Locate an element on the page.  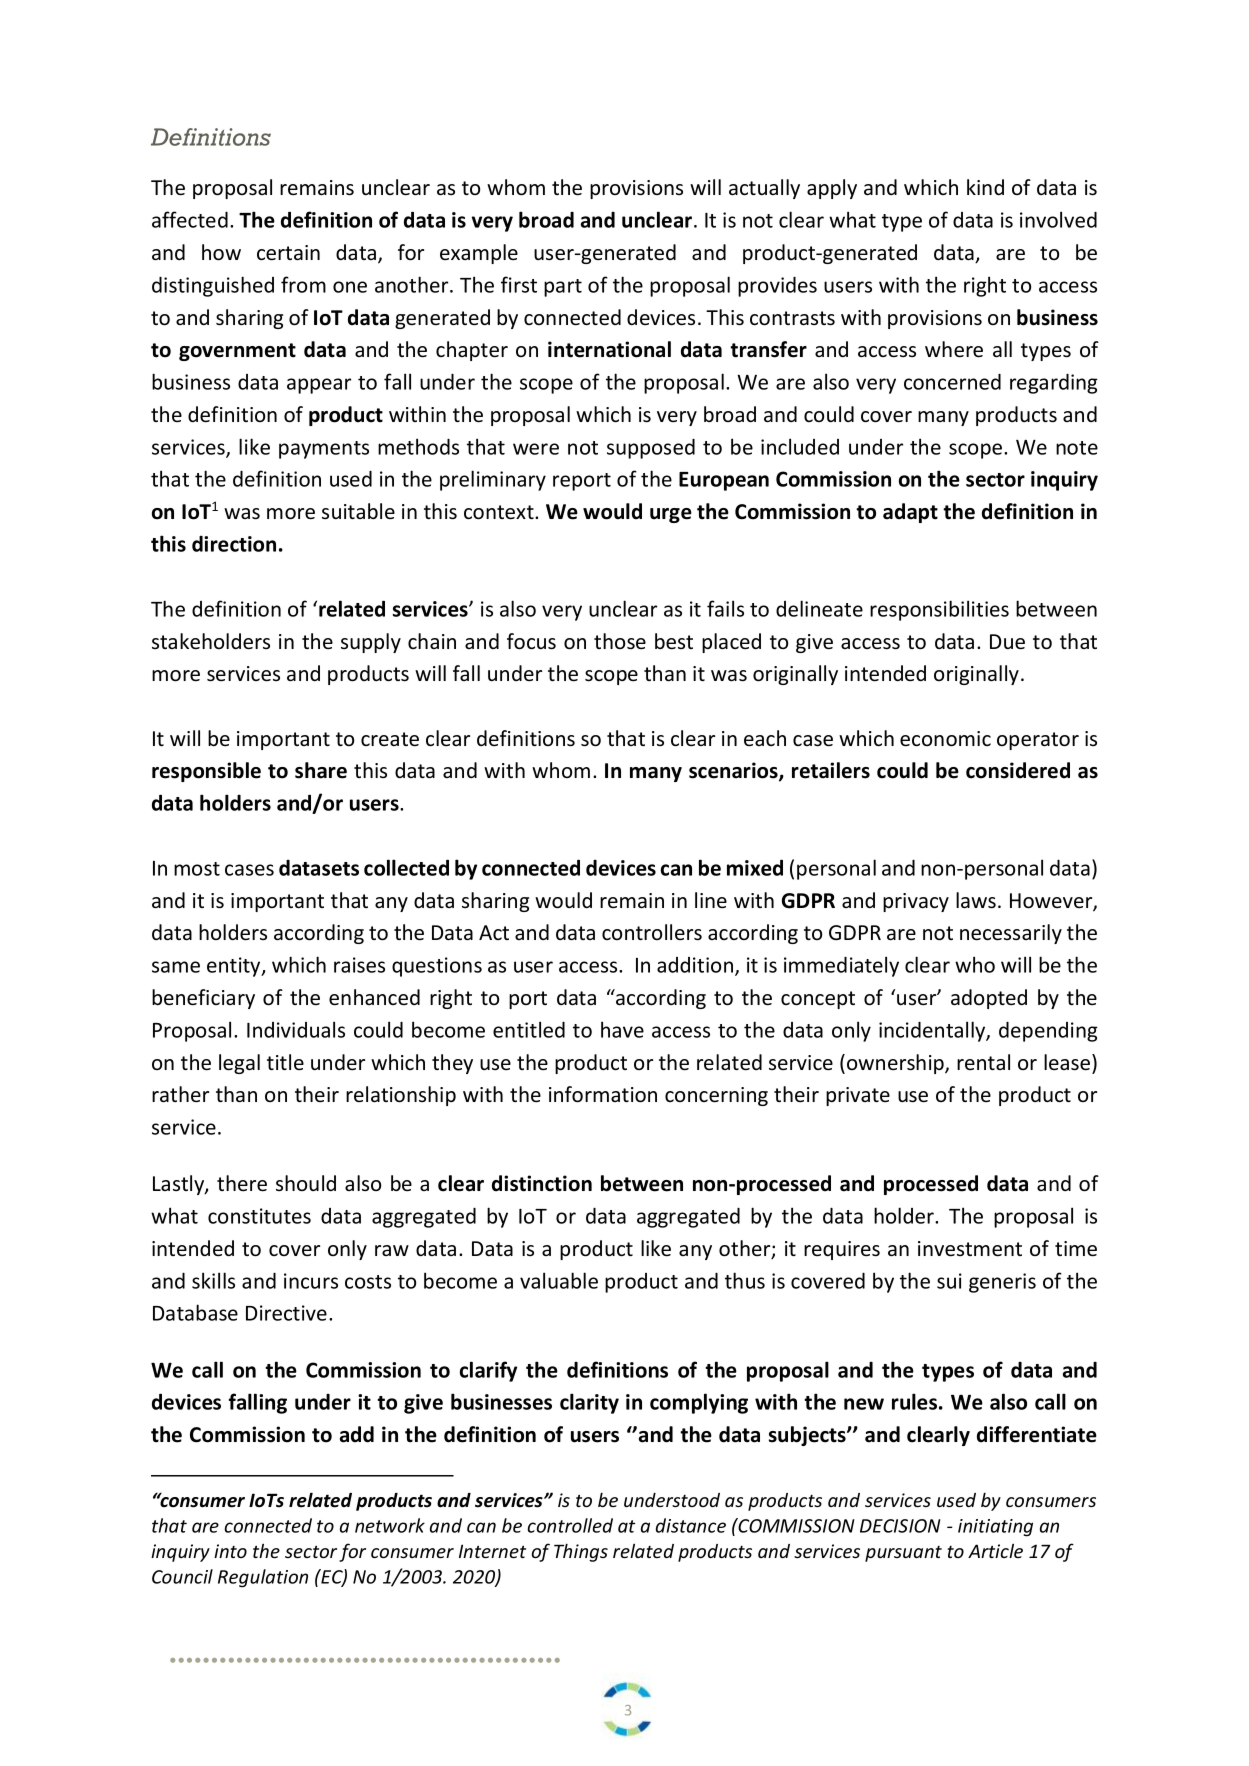
most is located at coordinates (197, 869).
